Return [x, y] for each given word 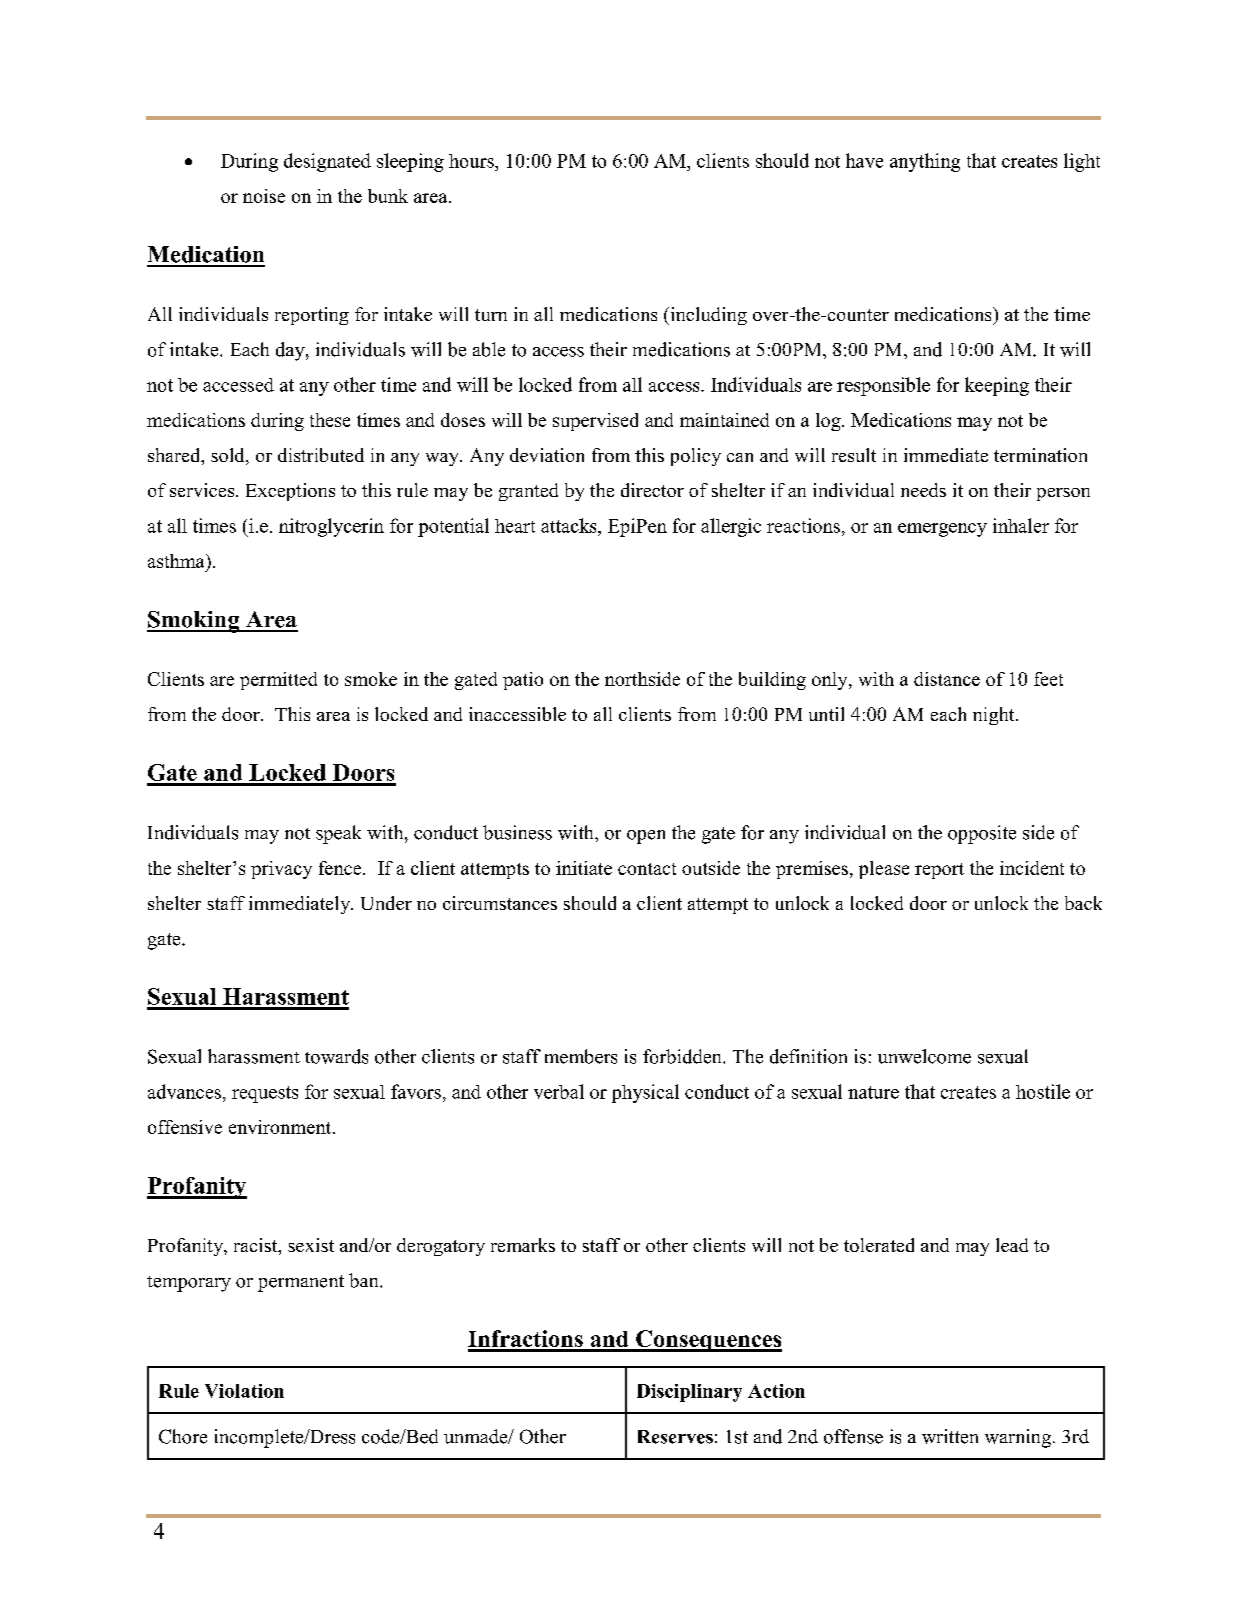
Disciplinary [689, 1393]
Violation [244, 1391]
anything [925, 162]
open [646, 837]
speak [338, 834]
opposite [982, 834]
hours [472, 161]
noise [264, 196]
